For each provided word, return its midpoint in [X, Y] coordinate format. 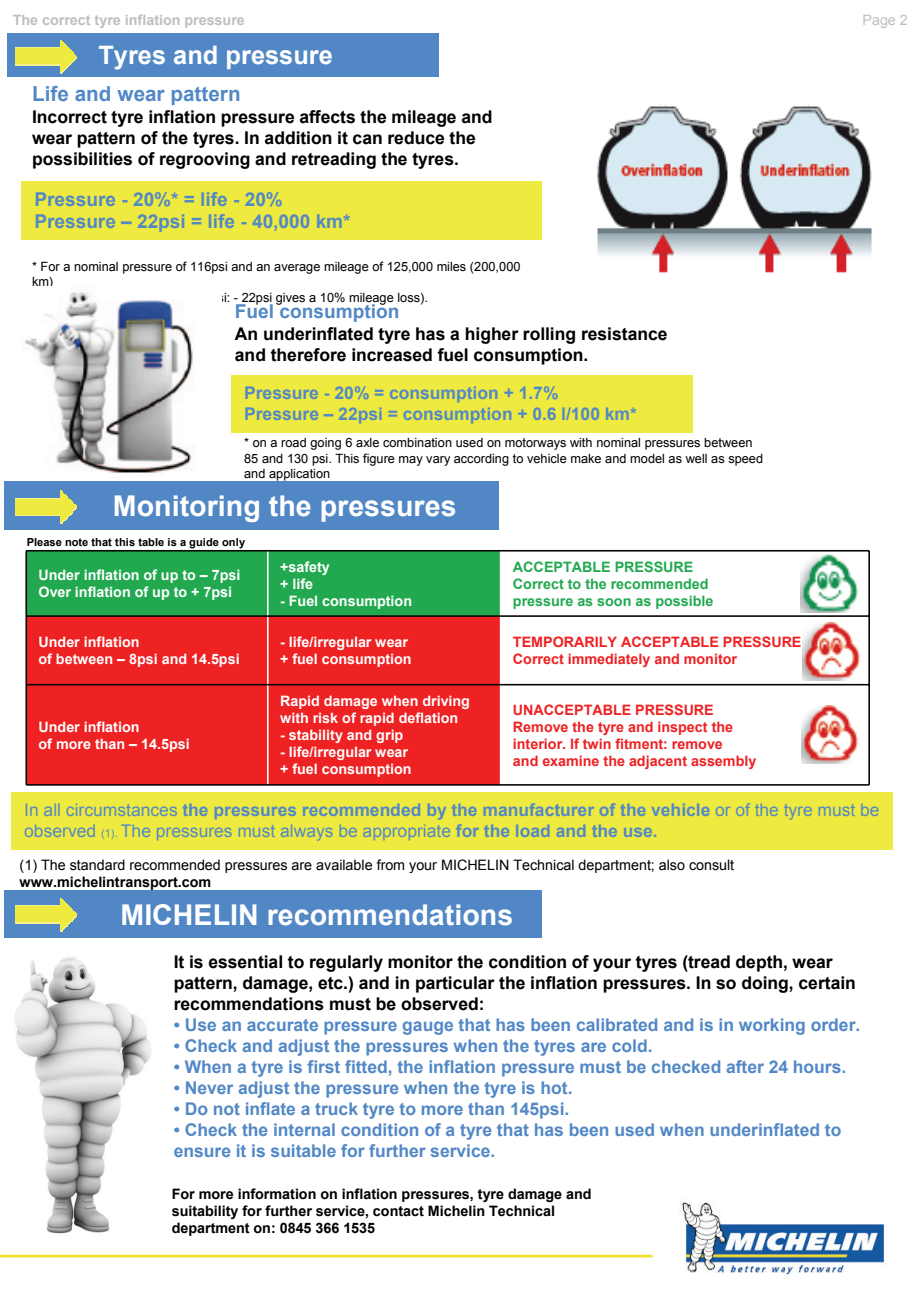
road [293, 442]
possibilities [82, 160]
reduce [416, 138]
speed [745, 460]
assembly [723, 762]
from [390, 865]
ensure [202, 1152]
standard [97, 865]
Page [879, 21]
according [481, 460]
